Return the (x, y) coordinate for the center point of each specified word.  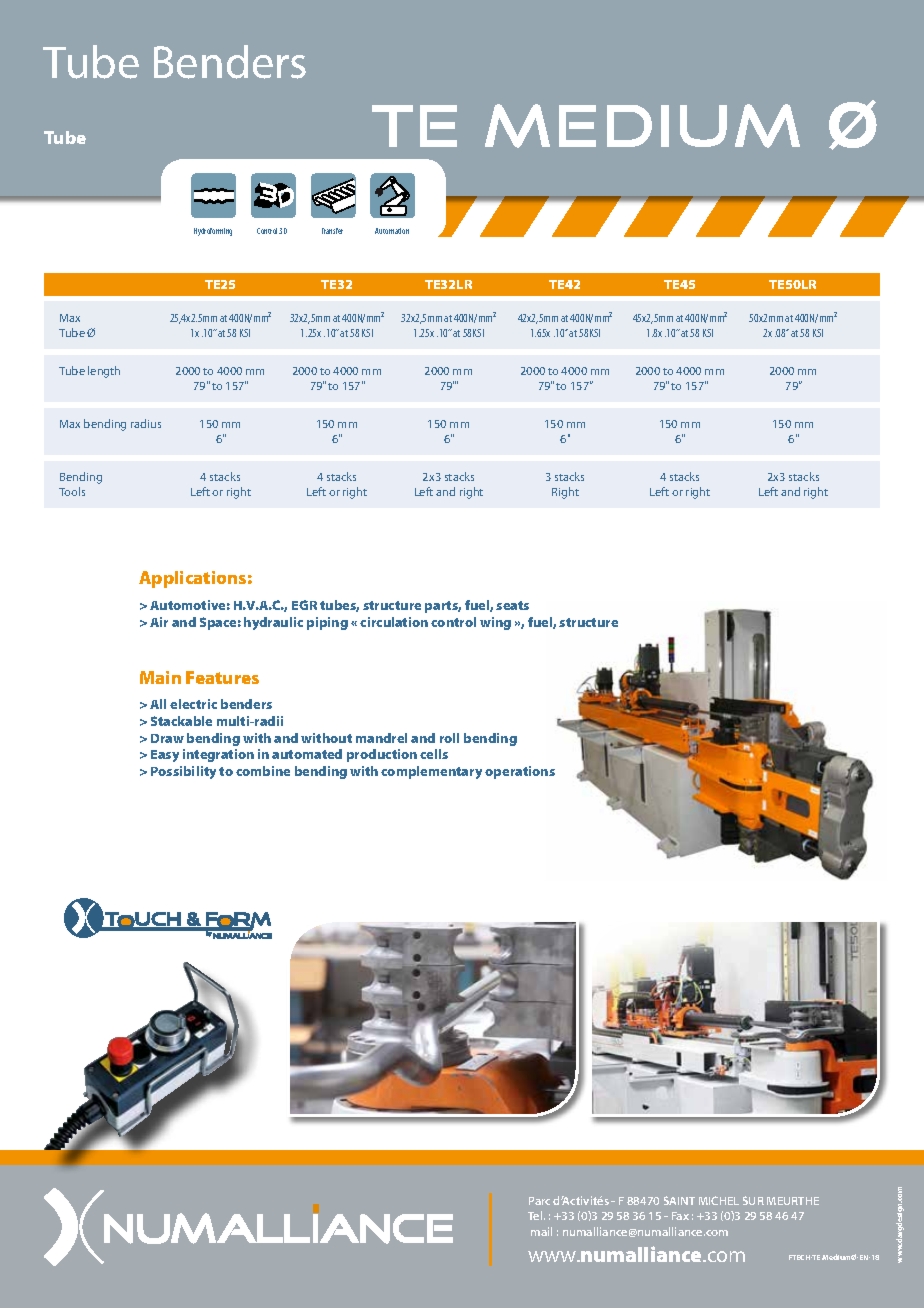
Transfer (332, 231)
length (104, 372)
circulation (394, 622)
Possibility (183, 772)
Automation (392, 231)
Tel (536, 1215)
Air (159, 622)
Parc (539, 1201)
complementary (431, 772)
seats (512, 605)
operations (520, 772)
